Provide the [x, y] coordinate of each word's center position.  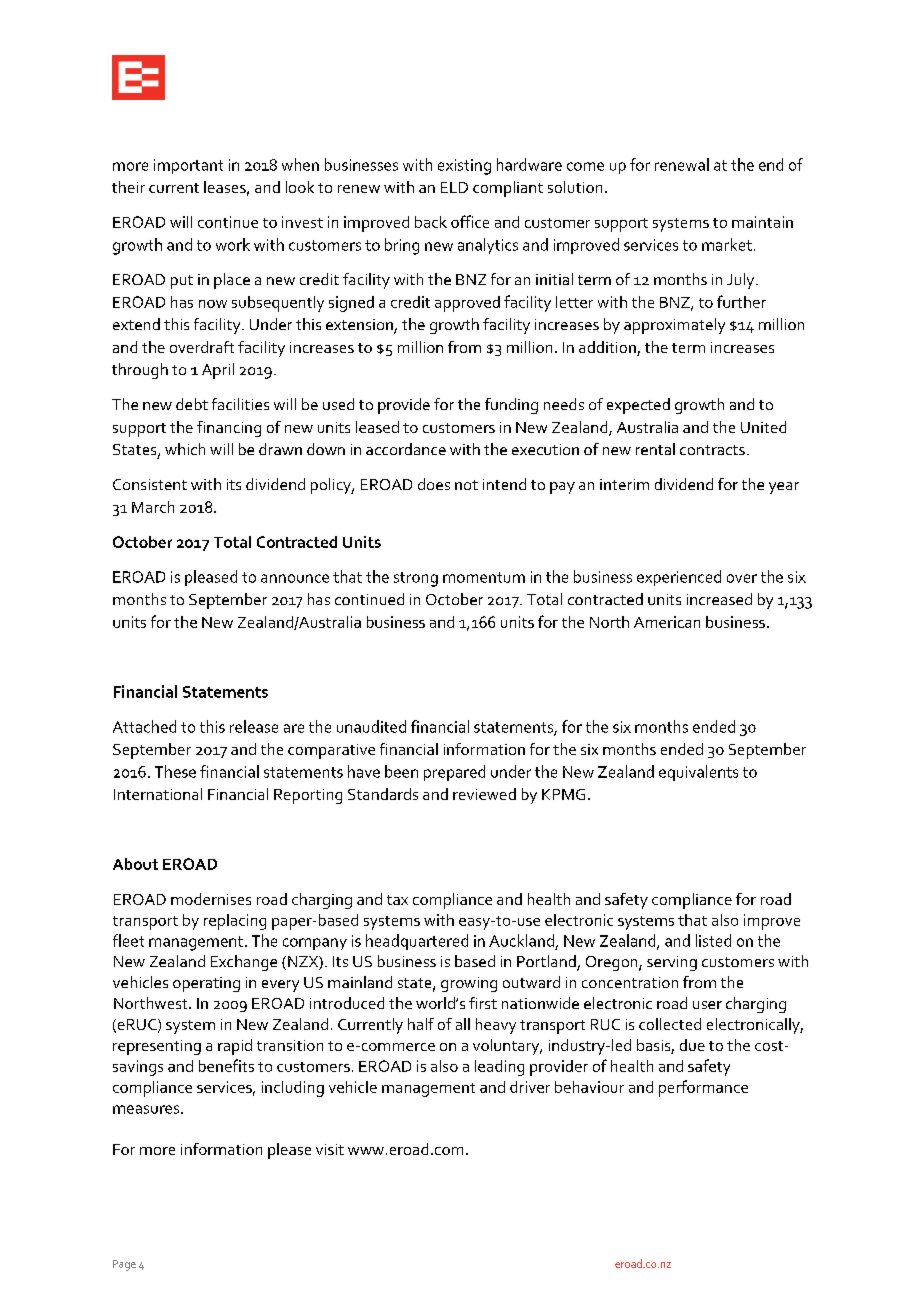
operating [206, 984]
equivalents [698, 773]
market [727, 244]
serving [672, 963]
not [466, 485]
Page [124, 1265]
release [254, 726]
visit [330, 1149]
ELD [454, 187]
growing [469, 984]
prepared [454, 773]
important [188, 166]
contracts [712, 450]
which [185, 449]
